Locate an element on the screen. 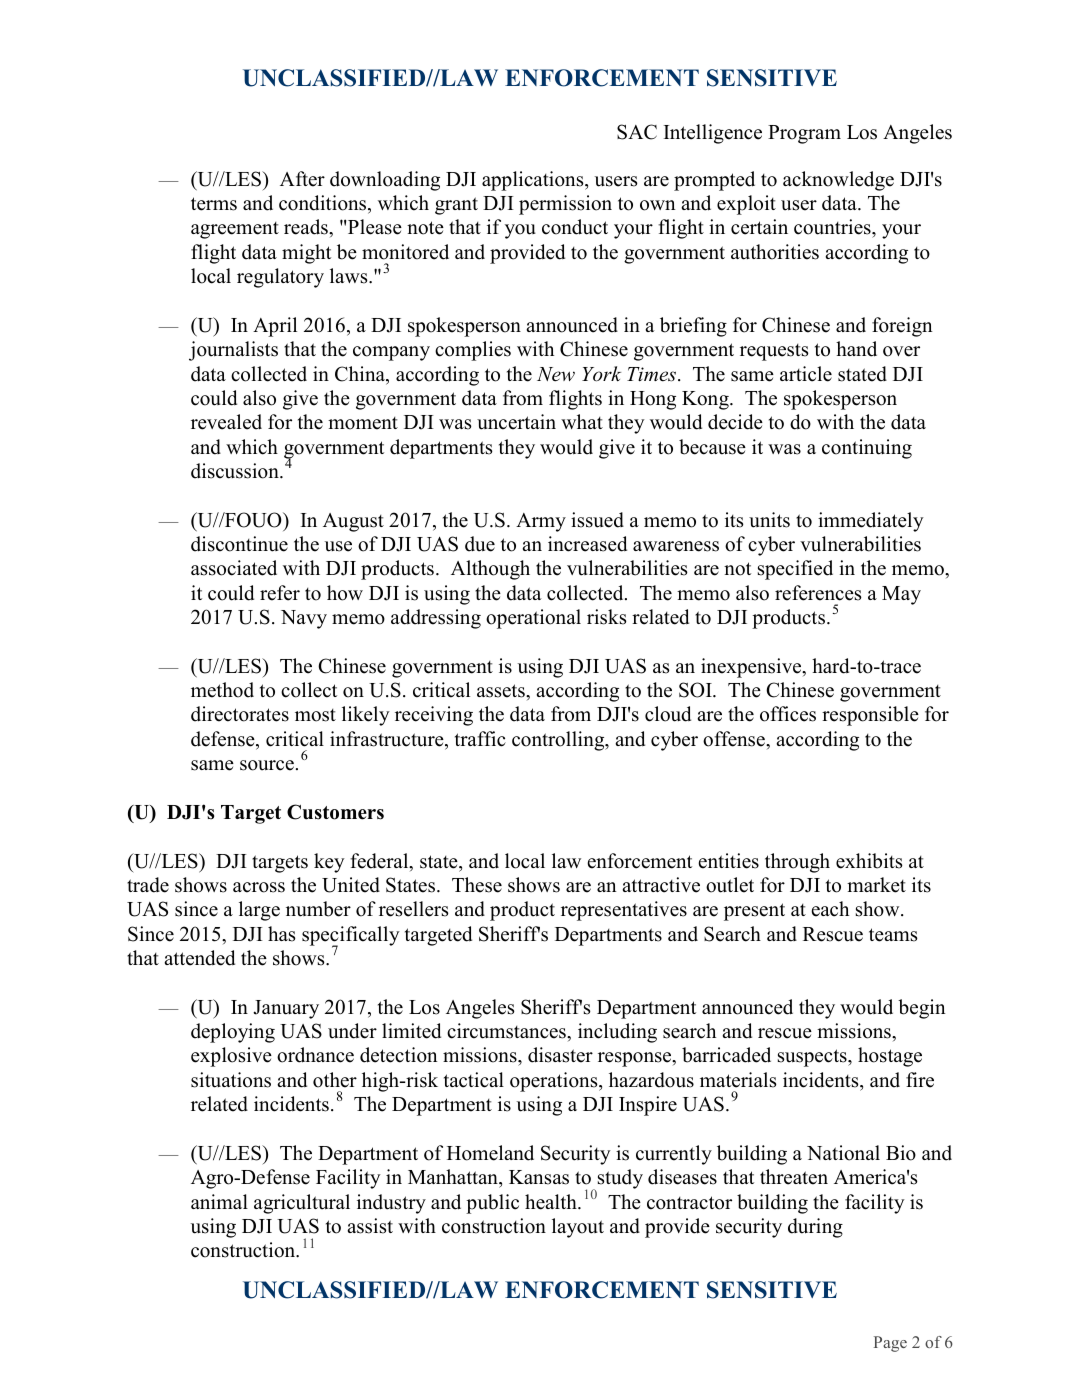  layout is located at coordinates (578, 1228).
